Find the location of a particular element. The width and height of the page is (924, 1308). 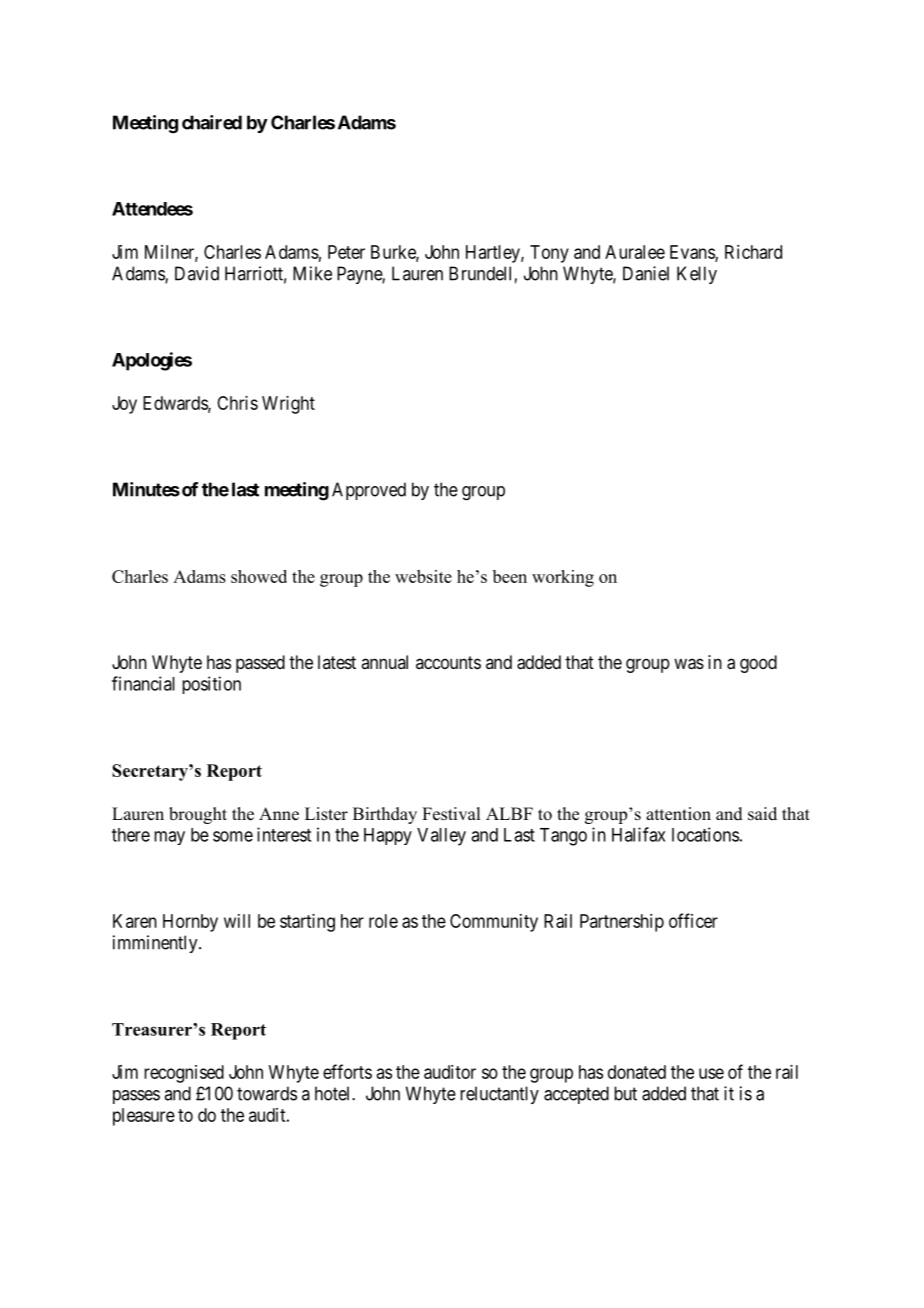

Chris is located at coordinates (237, 403).
